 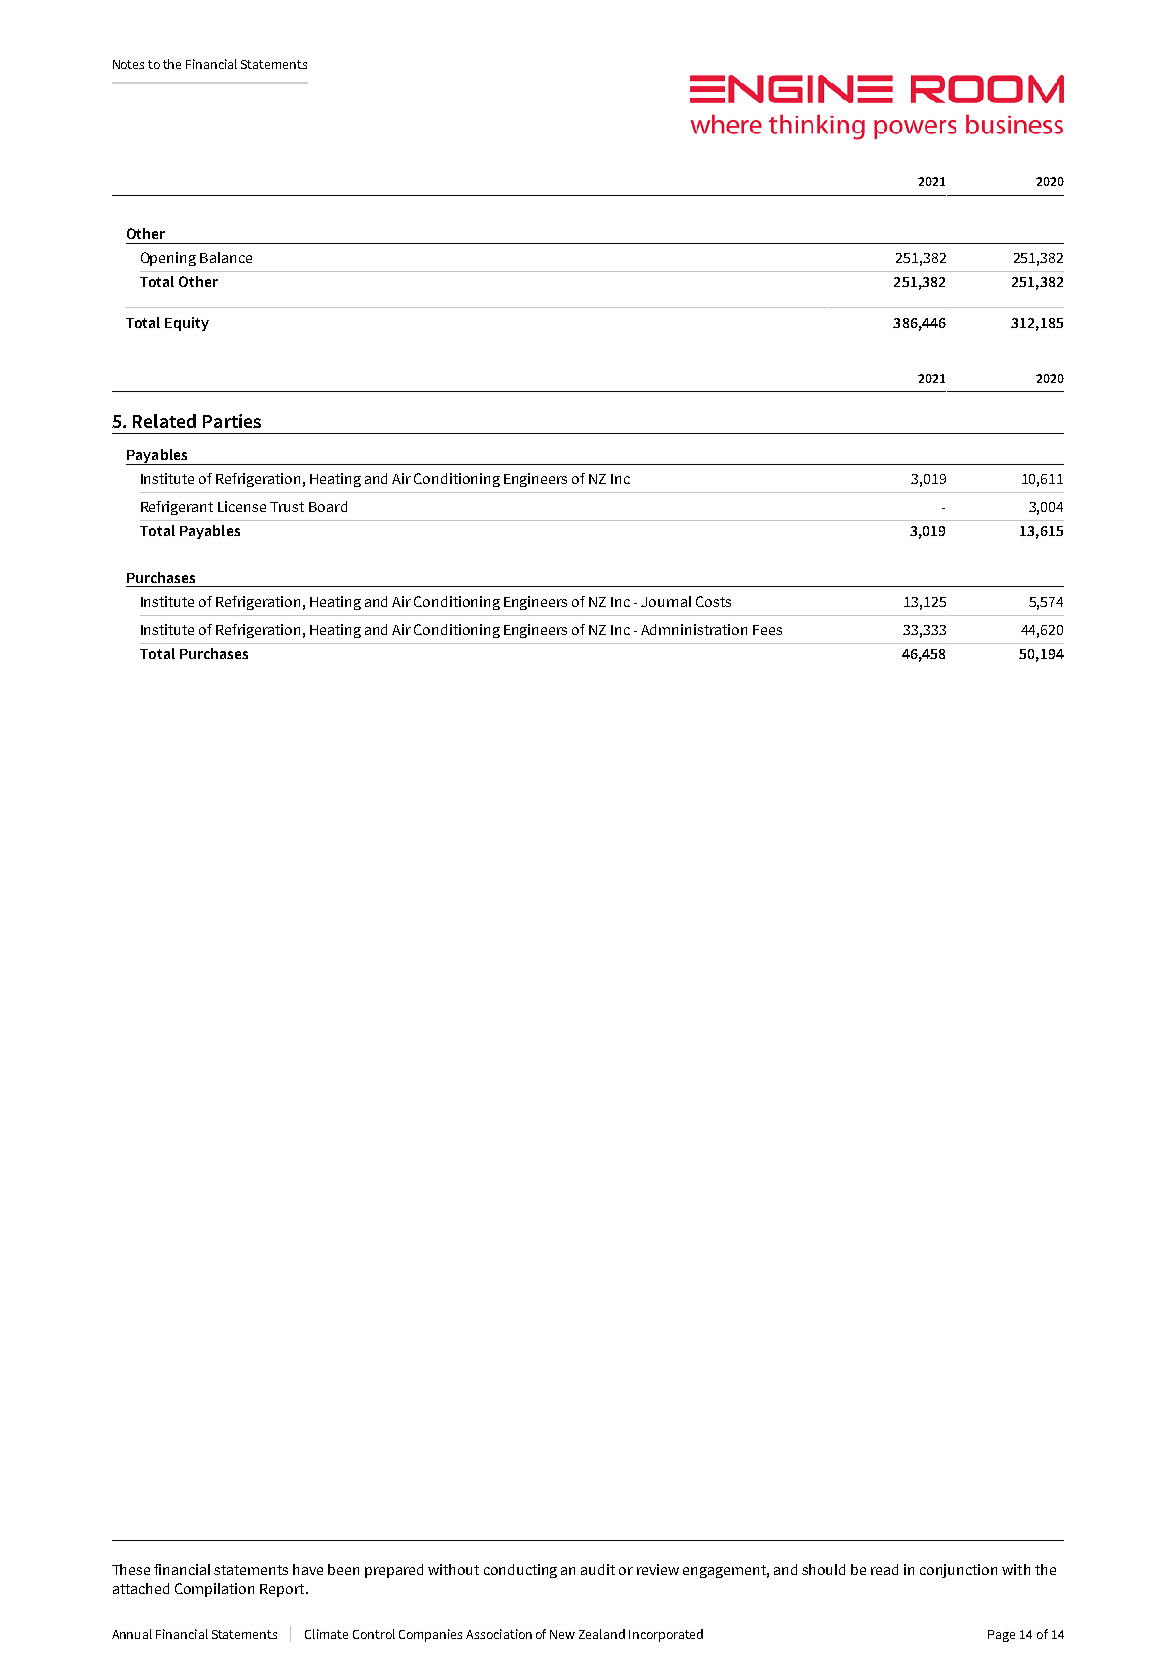 I want to click on License, so click(x=242, y=506).
